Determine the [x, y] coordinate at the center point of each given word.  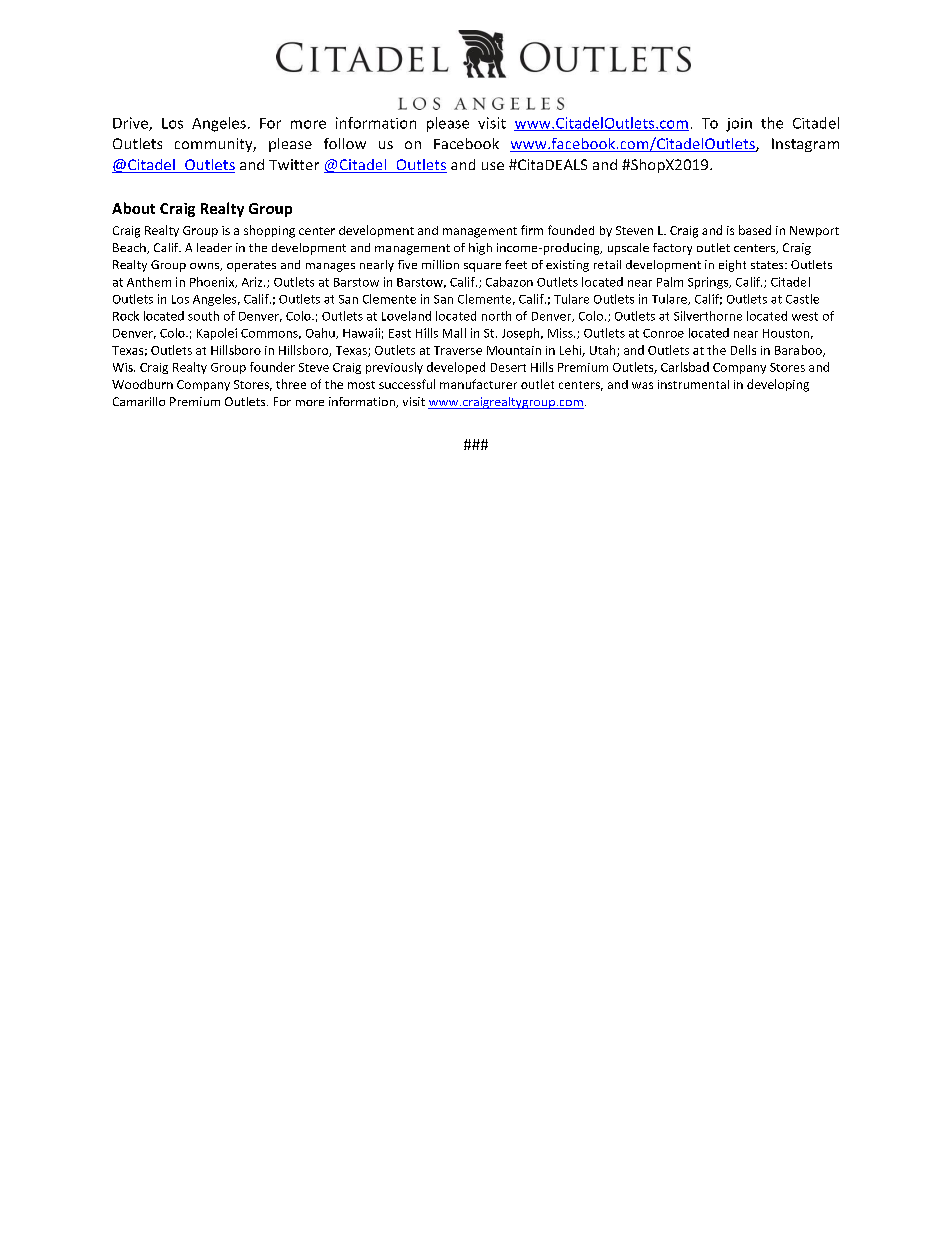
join [739, 125]
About [133, 208]
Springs [709, 283]
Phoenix [213, 282]
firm [532, 230]
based [755, 230]
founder [272, 367]
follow [345, 143]
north [496, 316]
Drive [131, 124]
